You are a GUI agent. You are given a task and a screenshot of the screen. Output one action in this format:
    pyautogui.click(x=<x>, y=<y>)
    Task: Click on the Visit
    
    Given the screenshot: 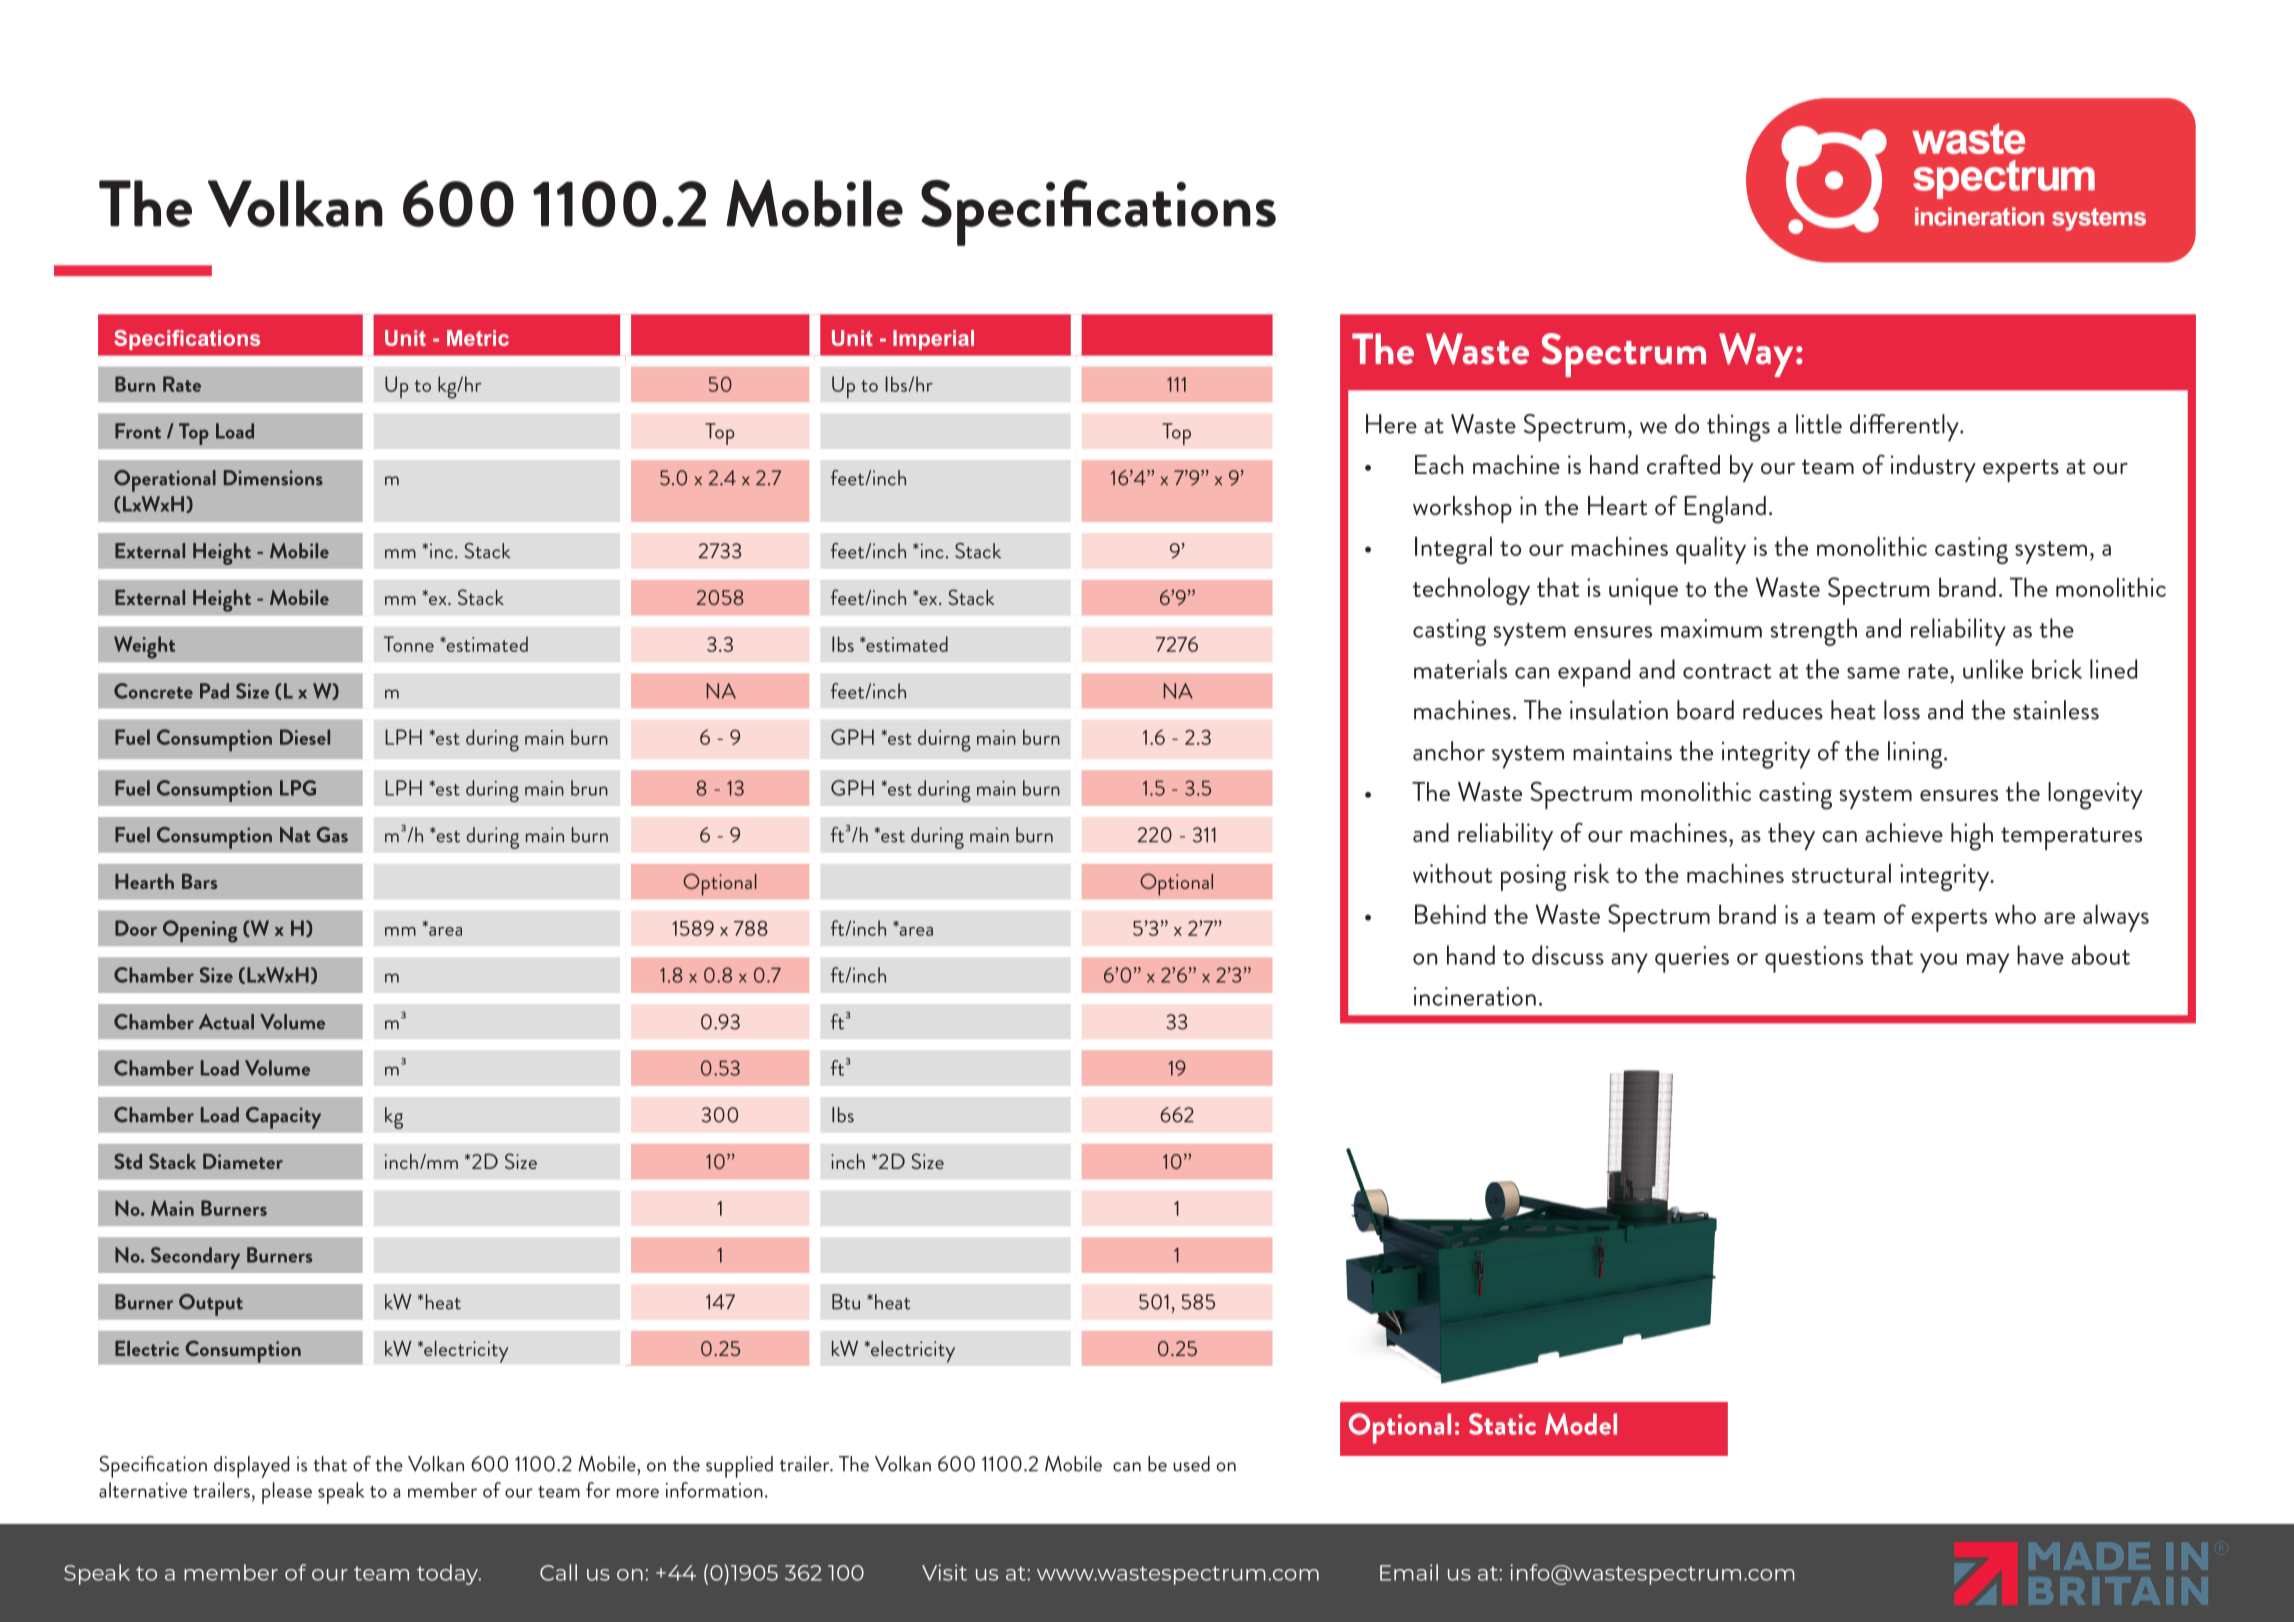 What is the action you would take?
    pyautogui.click(x=944, y=1572)
